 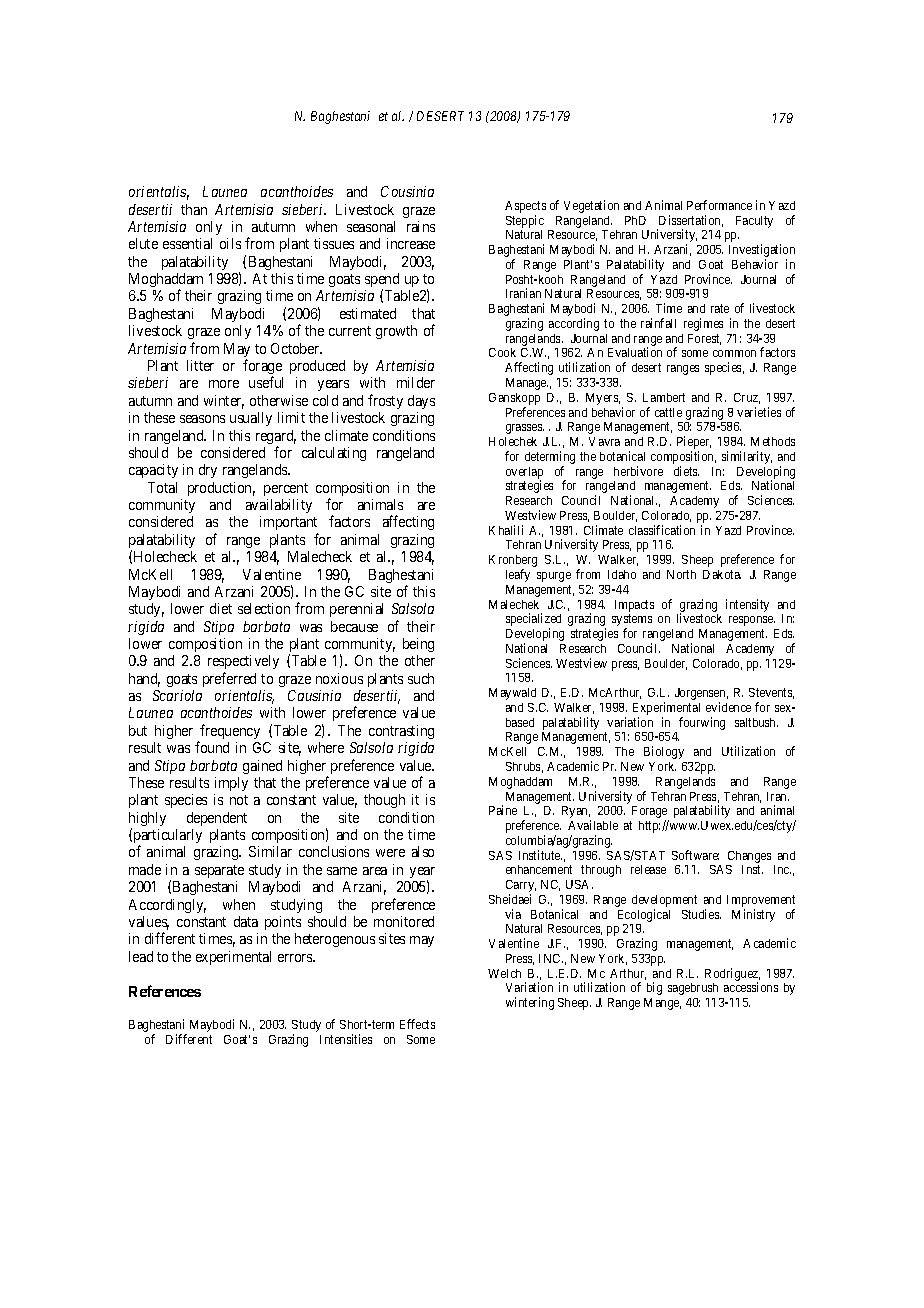 What do you see at coordinates (695, 855) in the screenshot?
I see `Software` at bounding box center [695, 855].
